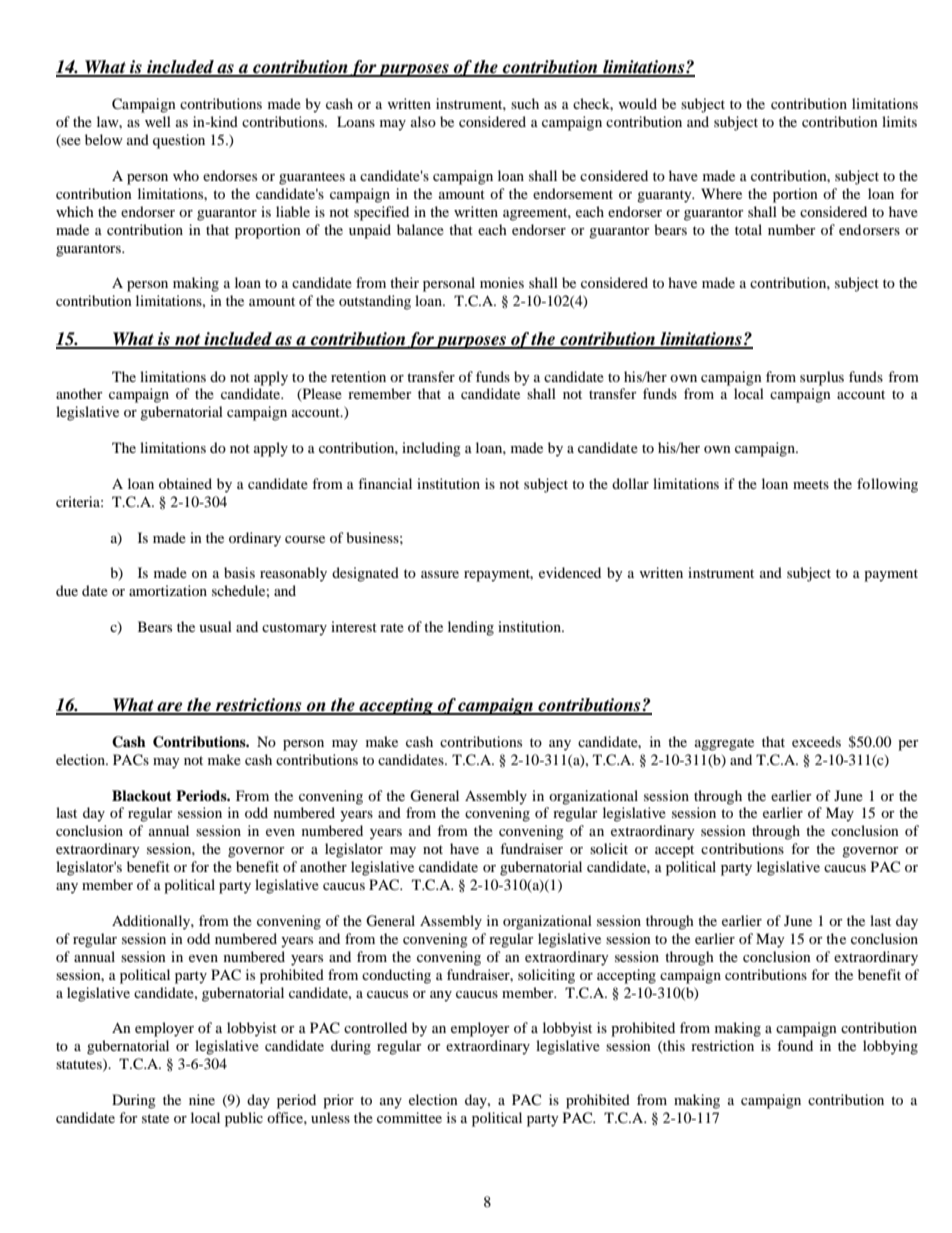 The image size is (952, 1233). I want to click on limits, so click(899, 121).
